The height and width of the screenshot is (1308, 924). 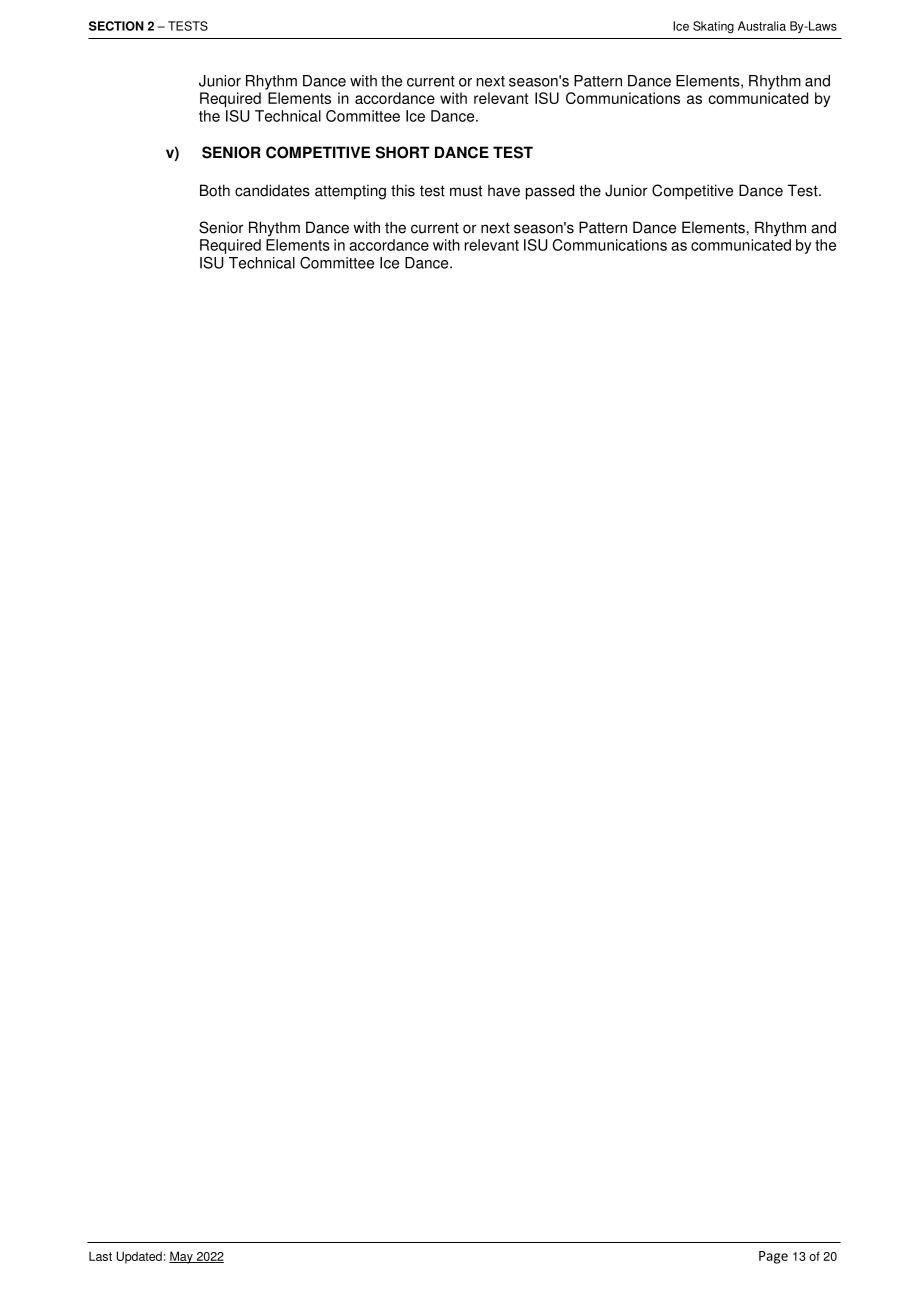 I want to click on Skating, so click(x=713, y=27).
